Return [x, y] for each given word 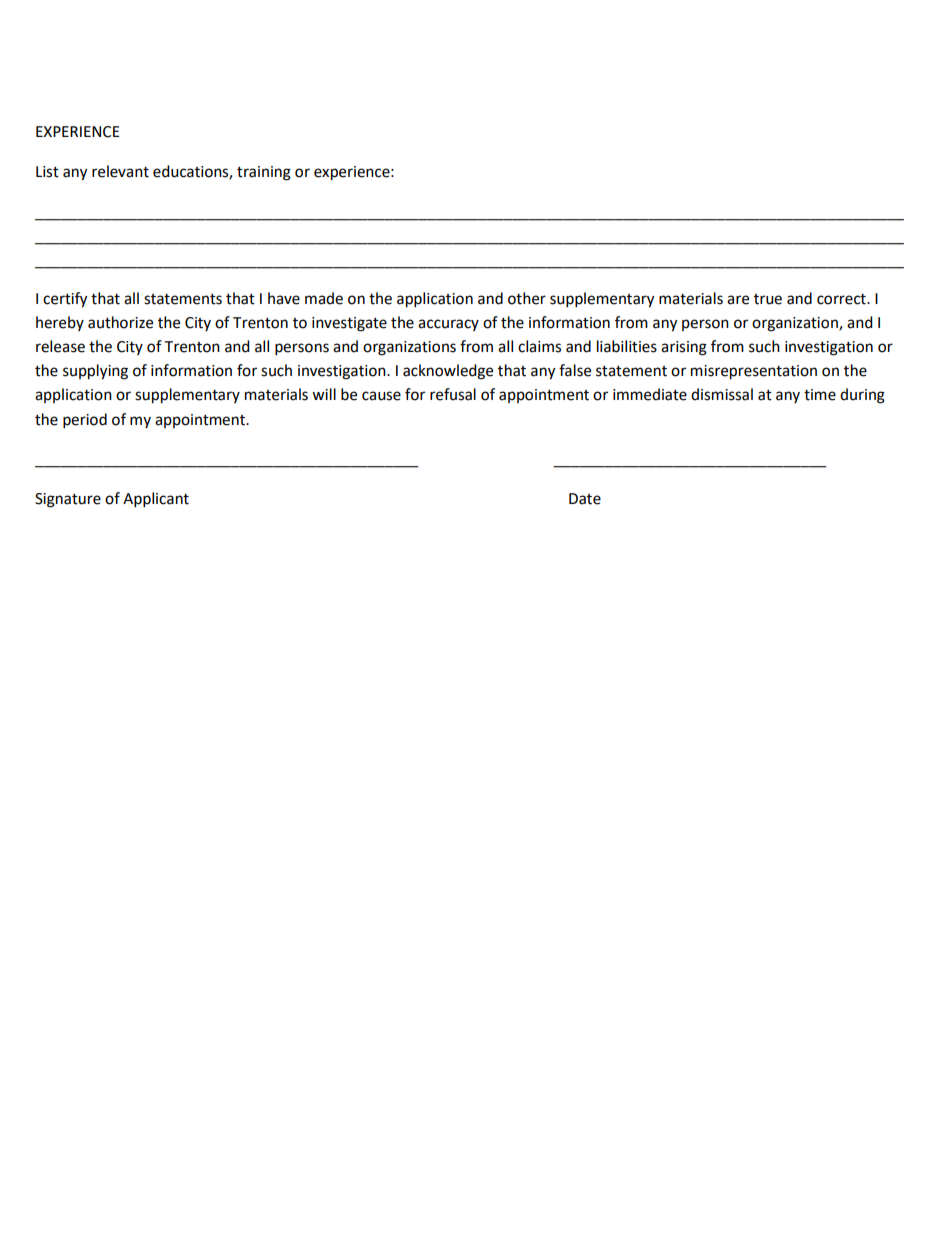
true [768, 299]
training [264, 173]
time [820, 395]
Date [585, 499]
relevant [120, 171]
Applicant [156, 500]
